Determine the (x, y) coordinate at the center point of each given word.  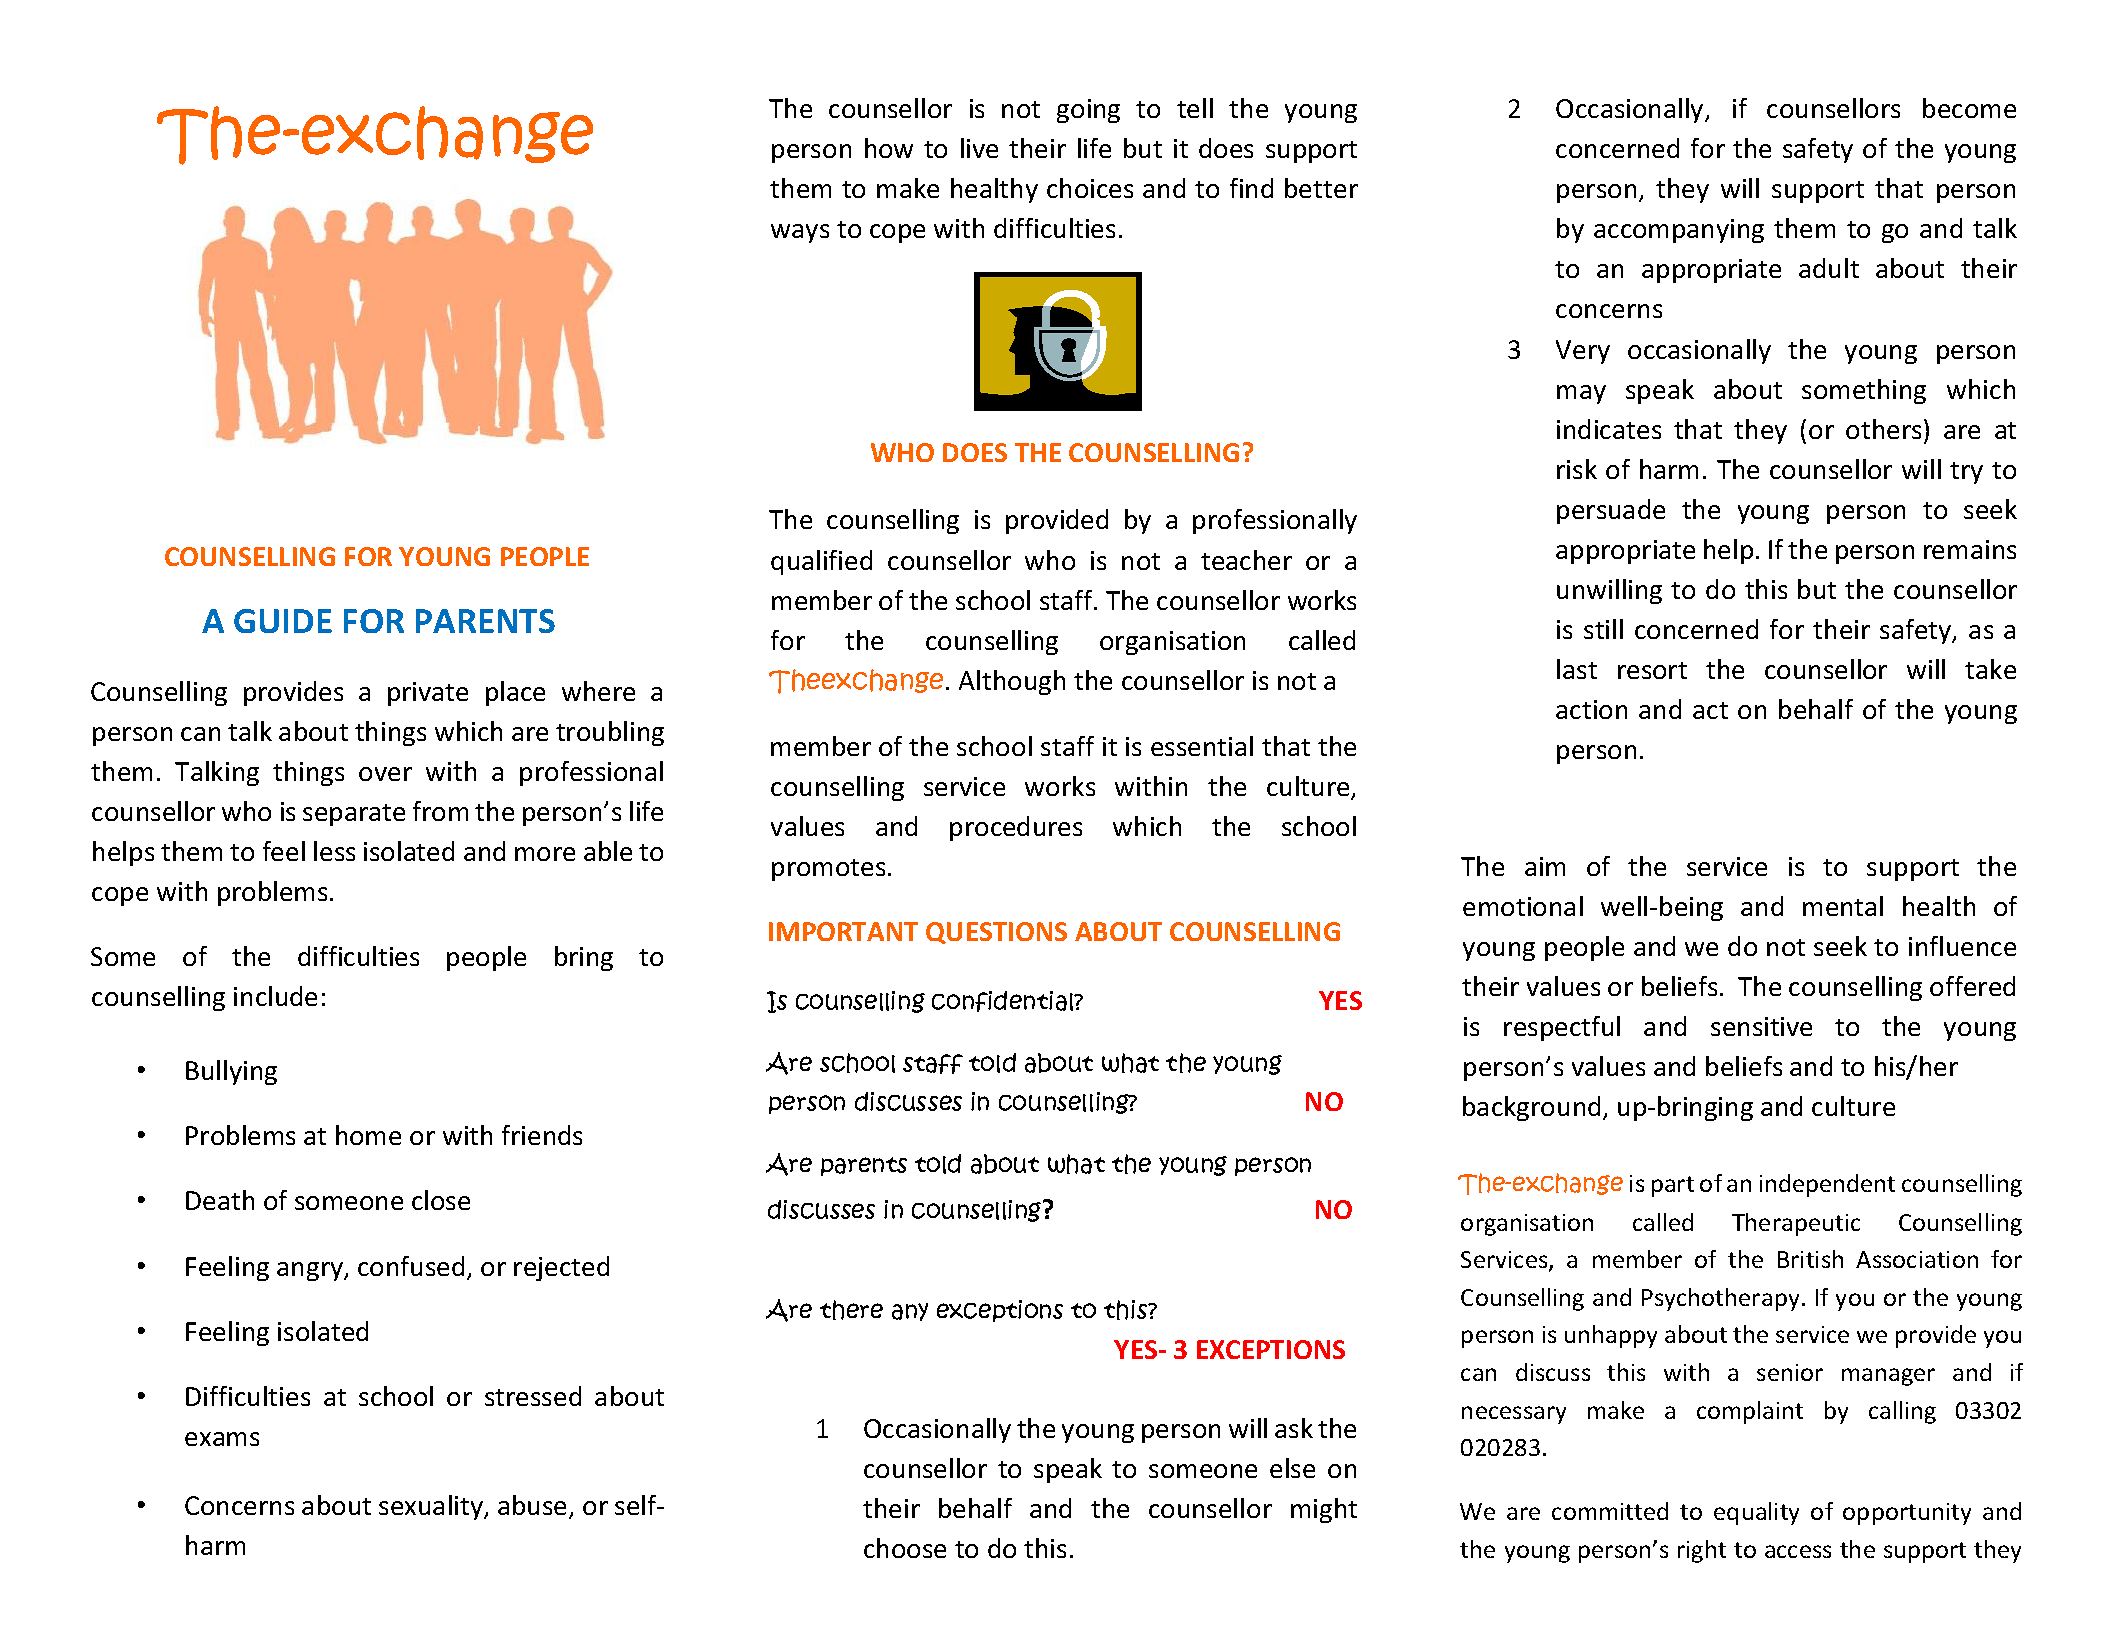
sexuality (432, 1507)
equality (1756, 1513)
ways (800, 233)
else (1292, 1468)
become (1969, 108)
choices (1090, 188)
